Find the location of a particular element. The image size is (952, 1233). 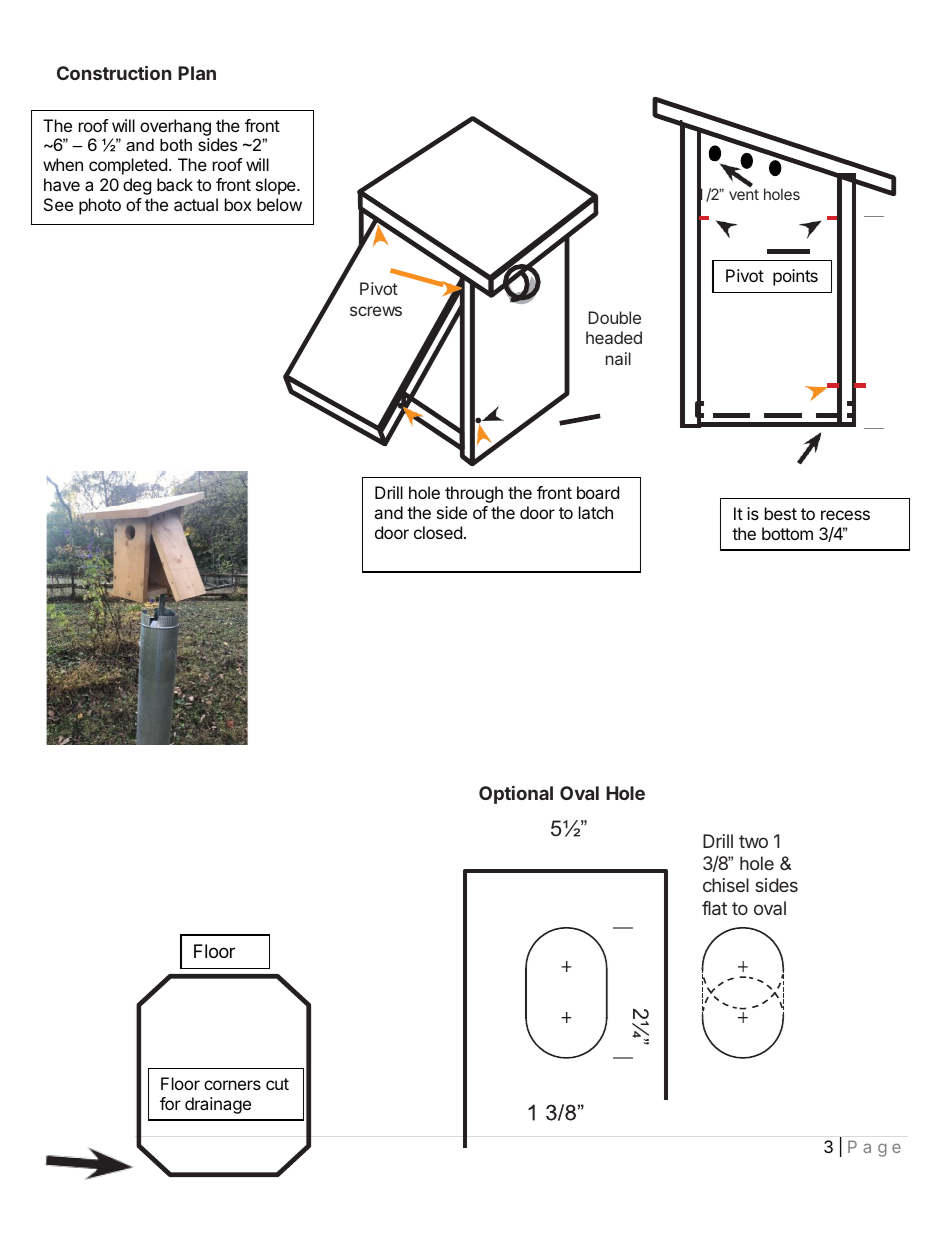

for is located at coordinates (170, 1103).
